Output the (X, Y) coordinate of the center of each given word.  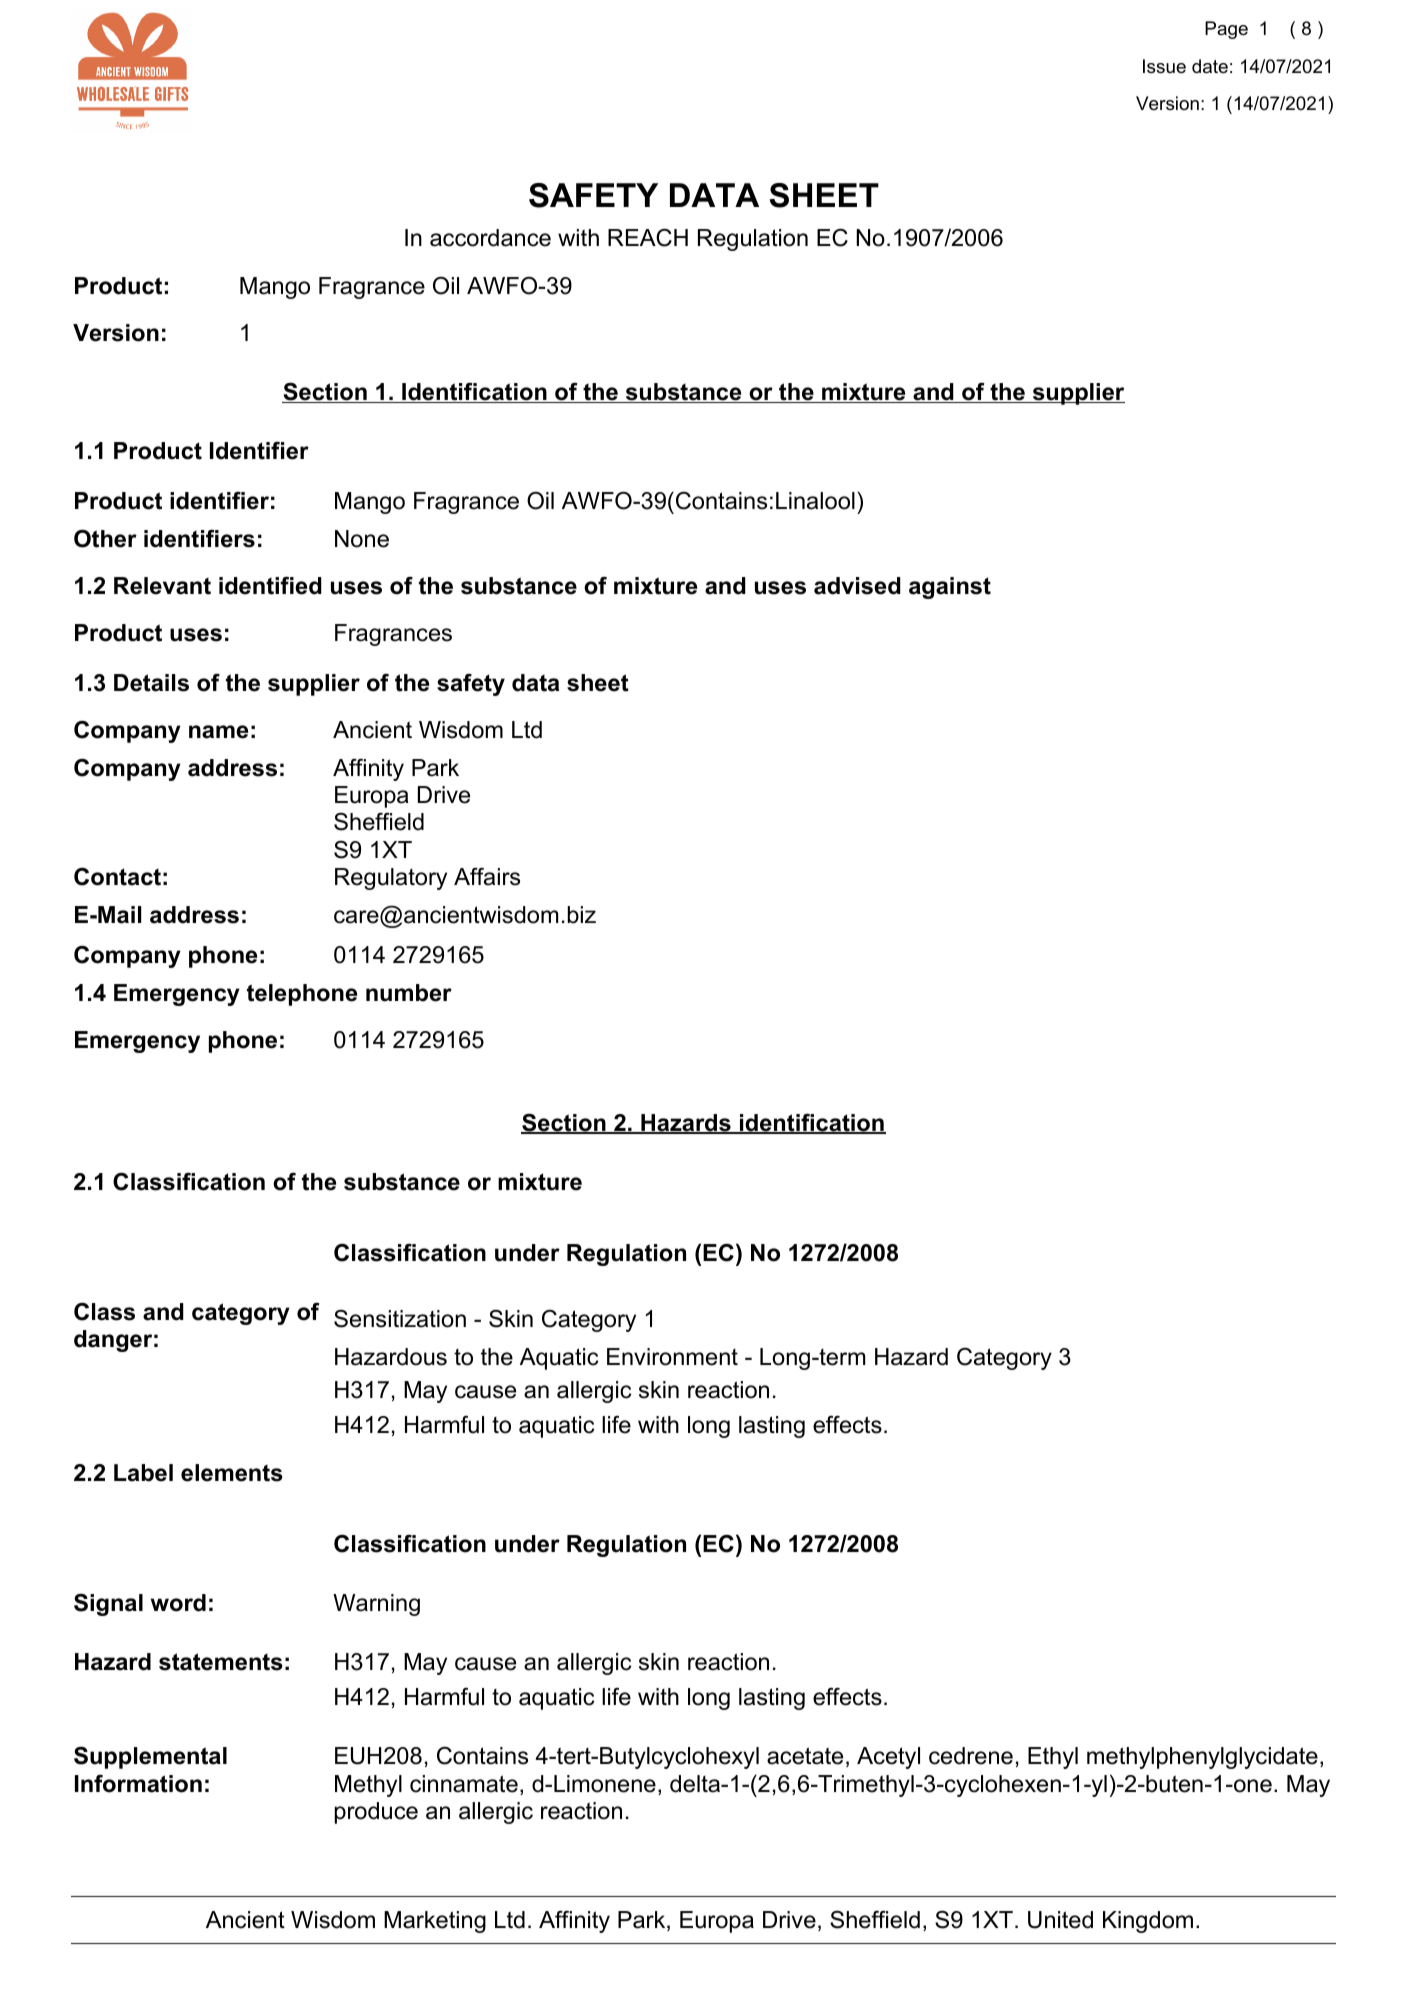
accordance (490, 238)
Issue (1164, 66)
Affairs (487, 877)
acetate (805, 1756)
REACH (648, 237)
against (950, 588)
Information (138, 1784)
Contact (117, 876)
